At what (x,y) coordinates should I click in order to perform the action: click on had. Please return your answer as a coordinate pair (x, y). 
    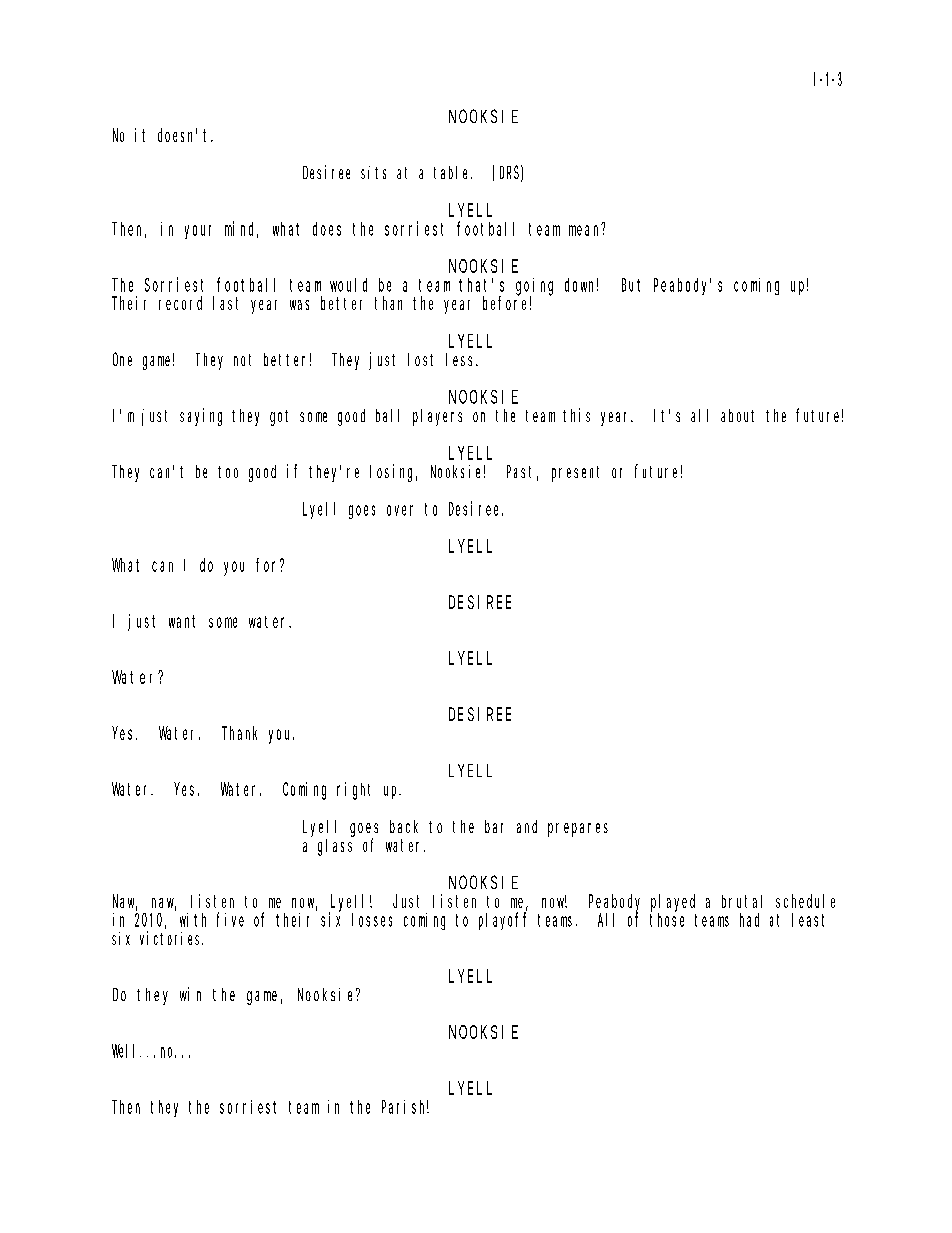
    Looking at the image, I should click on (749, 920).
